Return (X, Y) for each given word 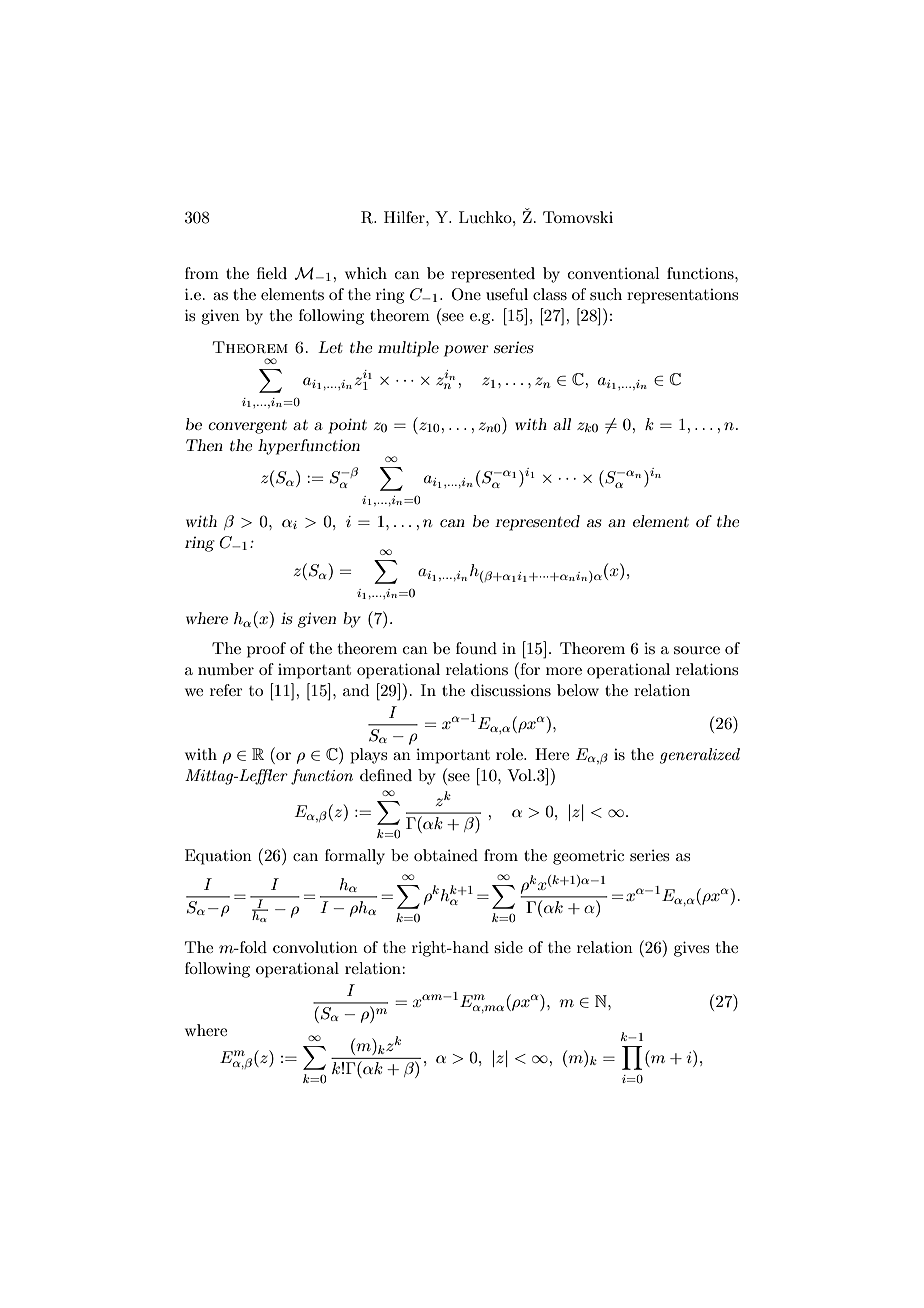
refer (226, 690)
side (508, 947)
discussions (511, 690)
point (347, 426)
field (272, 273)
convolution (315, 947)
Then (204, 445)
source (697, 650)
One (466, 294)
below (578, 690)
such (606, 294)
